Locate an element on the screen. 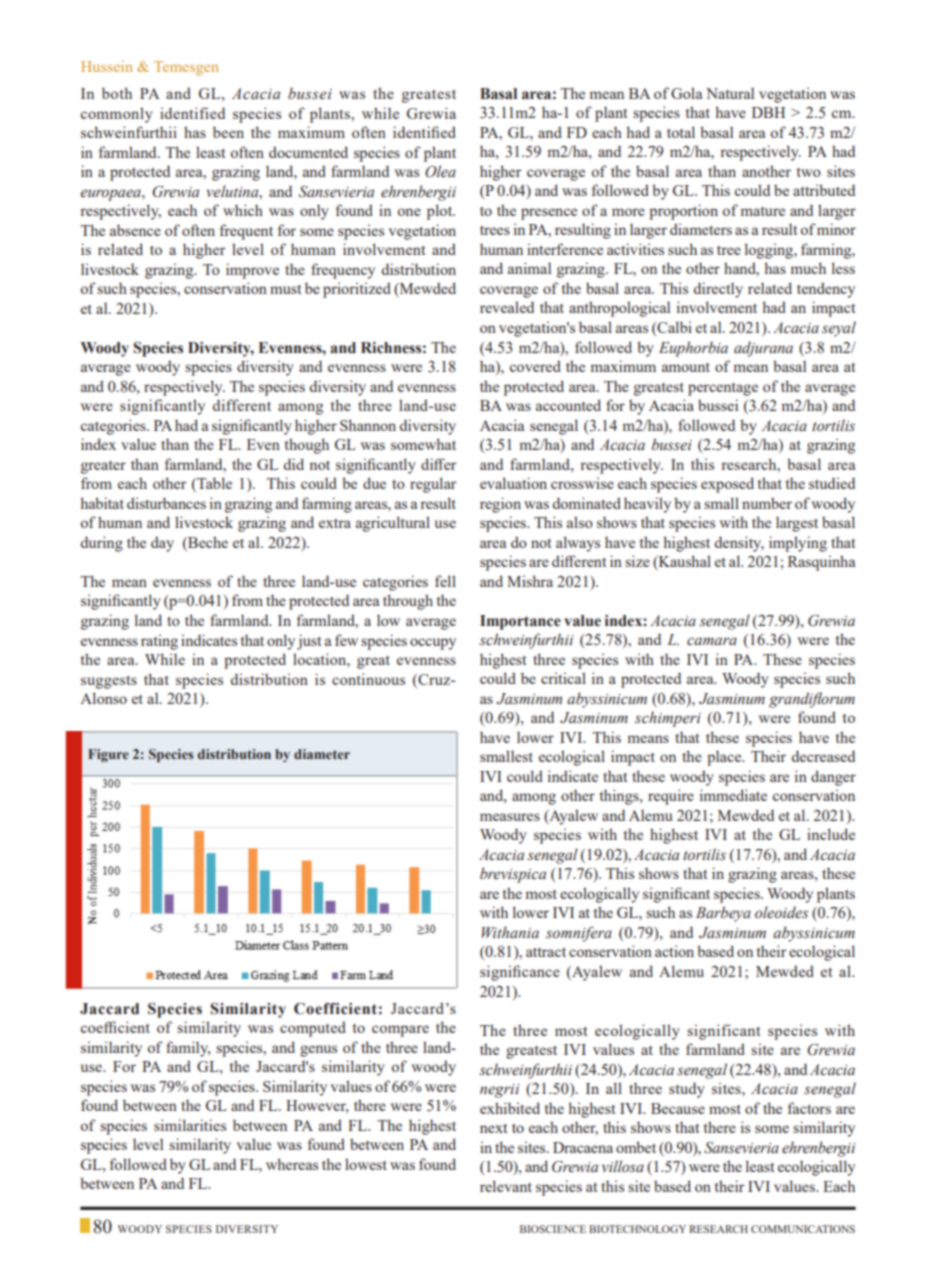 This screenshot has width=936, height=1288. been is located at coordinates (228, 132).
